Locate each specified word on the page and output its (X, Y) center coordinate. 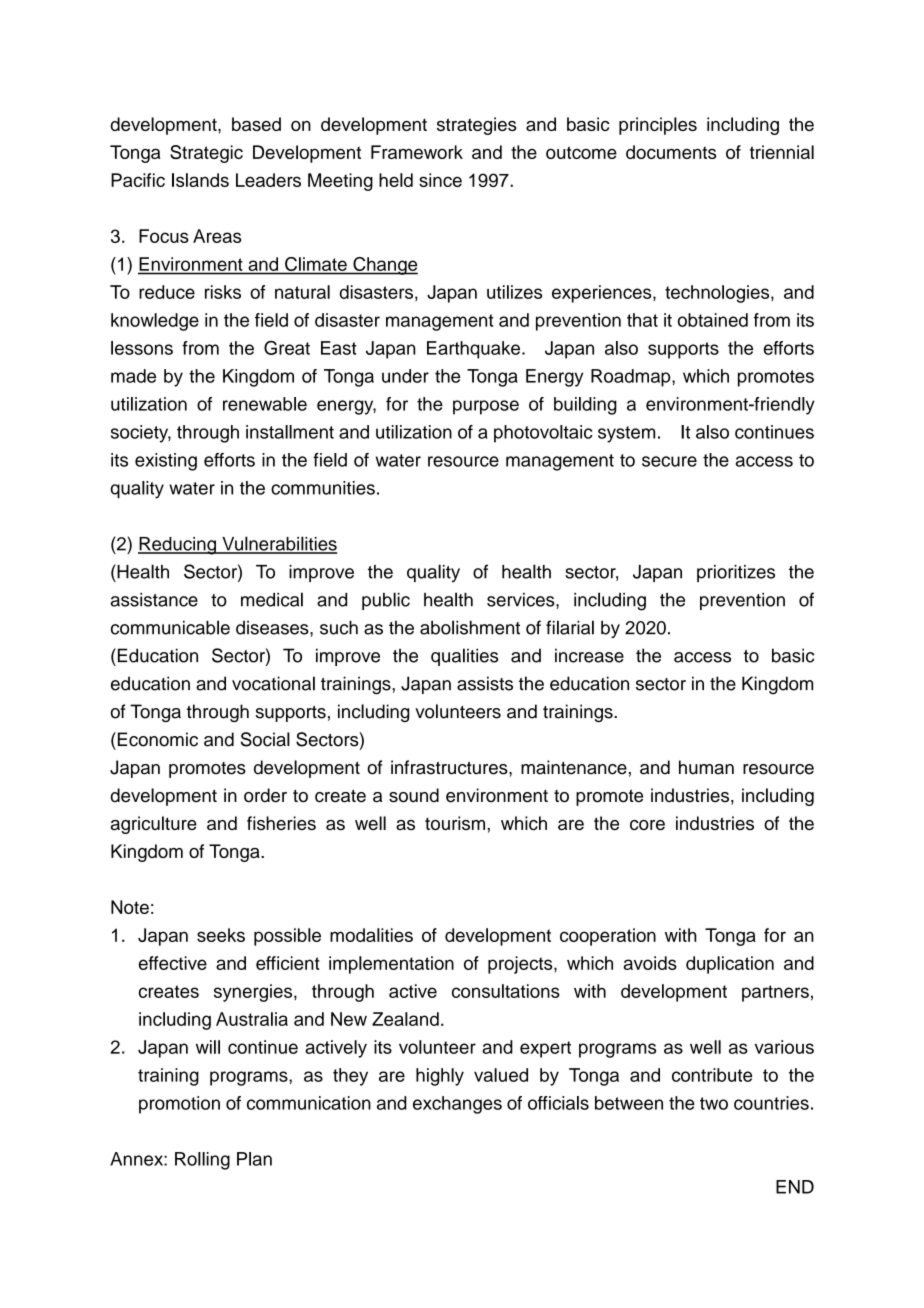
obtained (713, 320)
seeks (221, 935)
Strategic (206, 154)
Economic (156, 739)
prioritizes (736, 573)
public (386, 601)
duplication (730, 965)
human (706, 767)
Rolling (202, 1161)
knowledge (155, 322)
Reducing (178, 546)
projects (521, 965)
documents (671, 152)
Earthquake (473, 350)
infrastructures (450, 767)
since (440, 180)
